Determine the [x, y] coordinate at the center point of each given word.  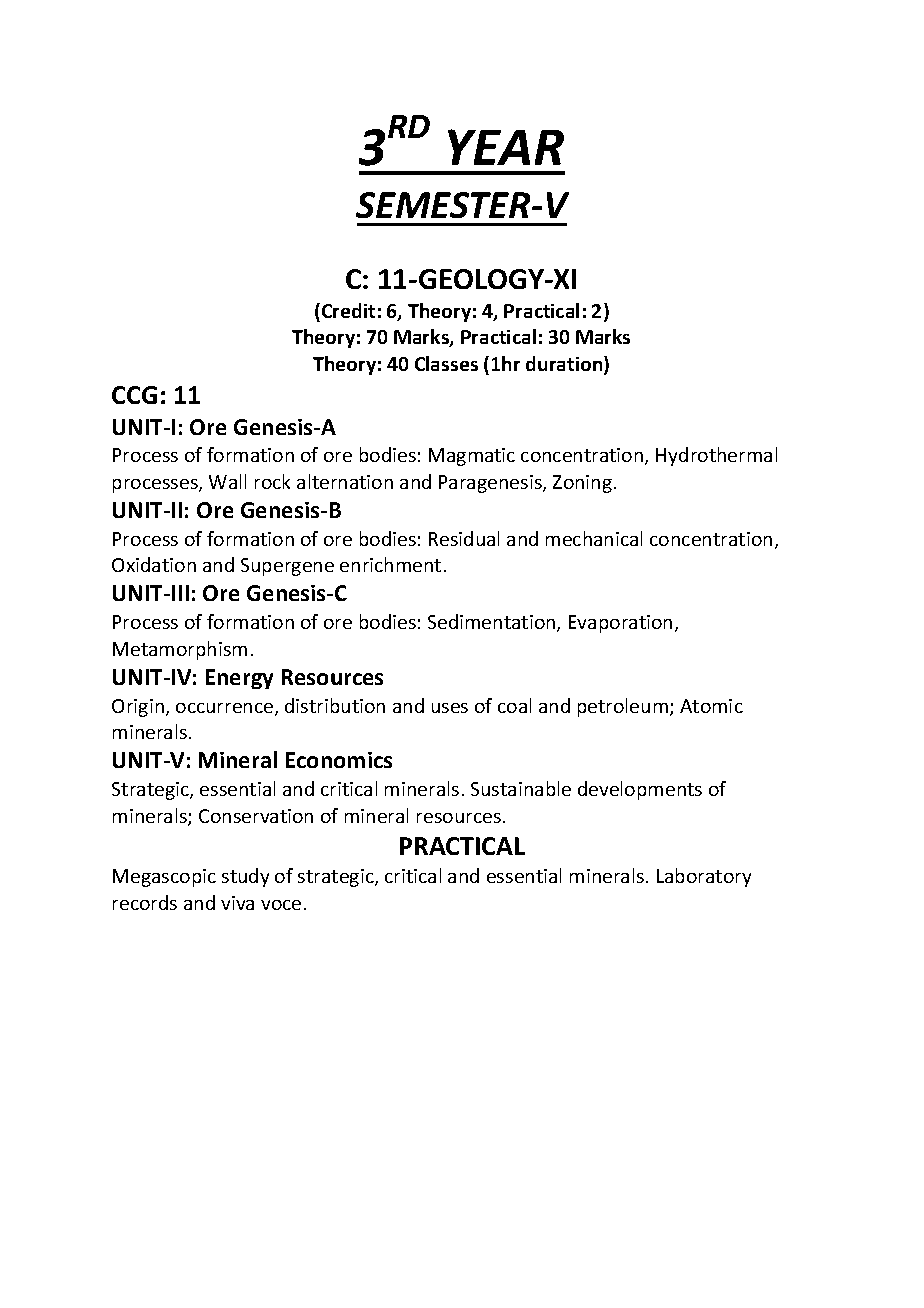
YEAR [506, 147]
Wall [227, 481]
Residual [464, 538]
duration [565, 365]
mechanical [594, 538]
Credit [348, 310]
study [245, 877]
